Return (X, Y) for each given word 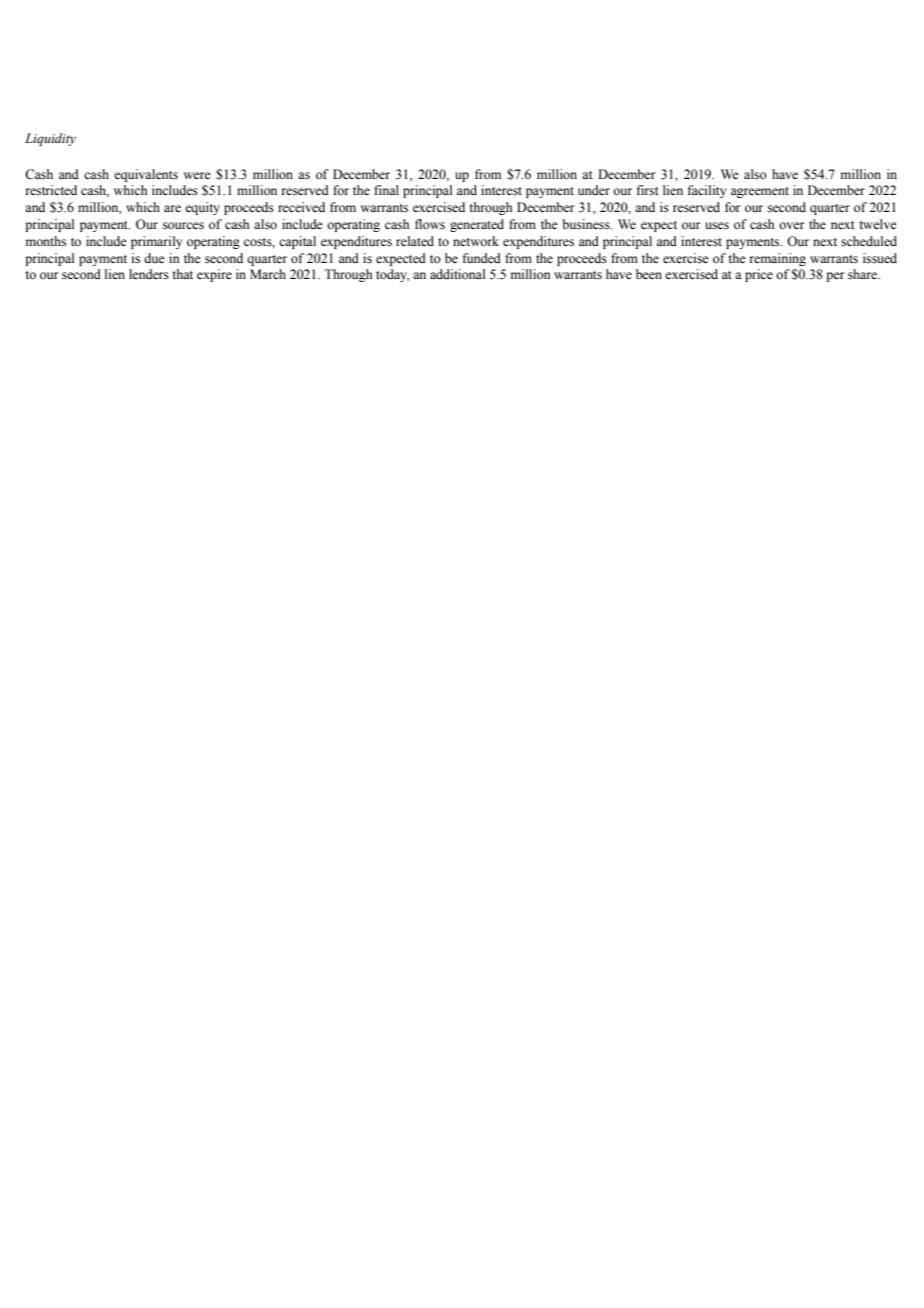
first (648, 190)
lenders (149, 274)
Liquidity (50, 139)
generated (477, 225)
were (197, 175)
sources (183, 226)
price (759, 275)
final (386, 190)
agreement (760, 192)
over (791, 226)
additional (458, 274)
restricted (51, 190)
